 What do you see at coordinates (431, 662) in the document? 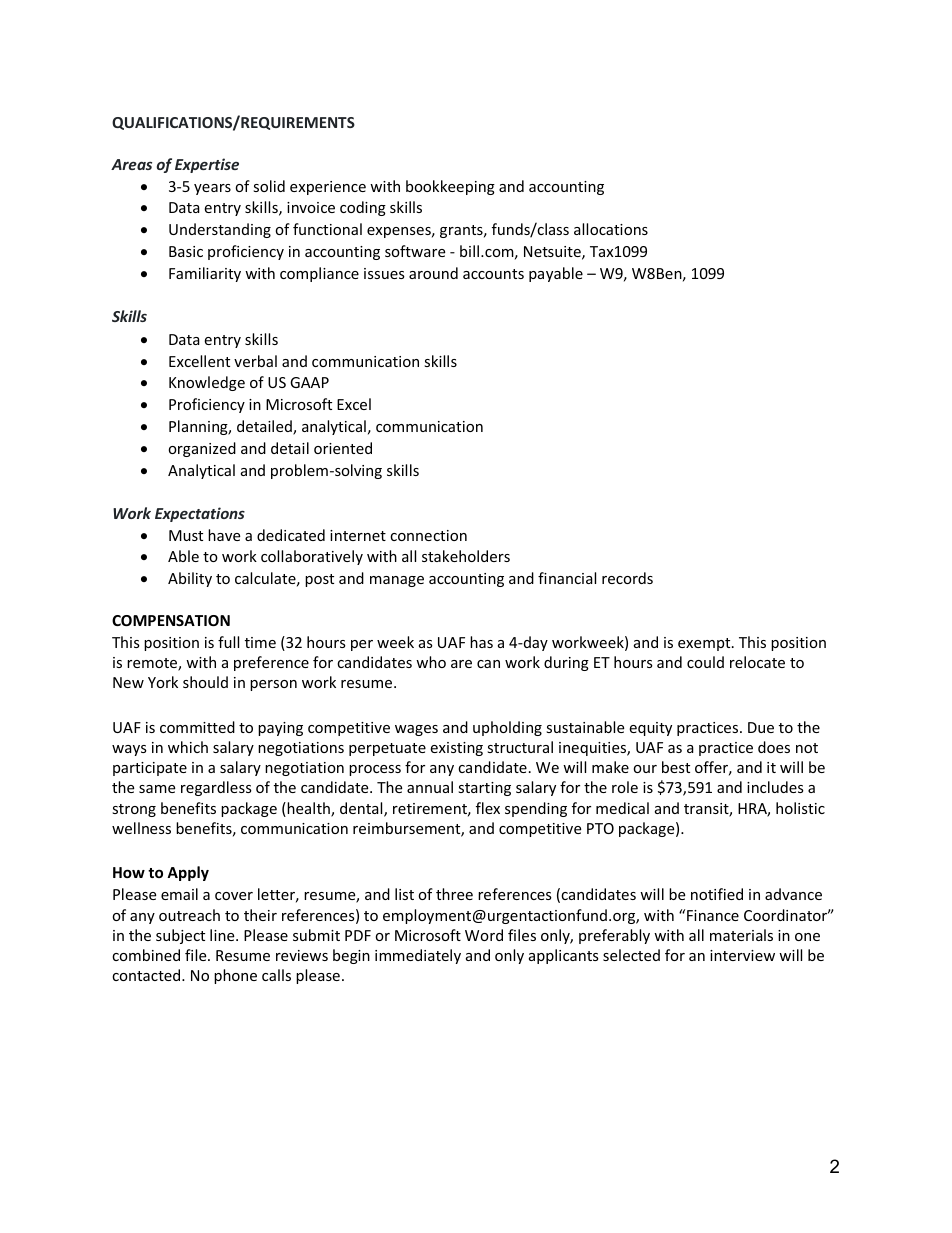
I see `who` at bounding box center [431, 662].
